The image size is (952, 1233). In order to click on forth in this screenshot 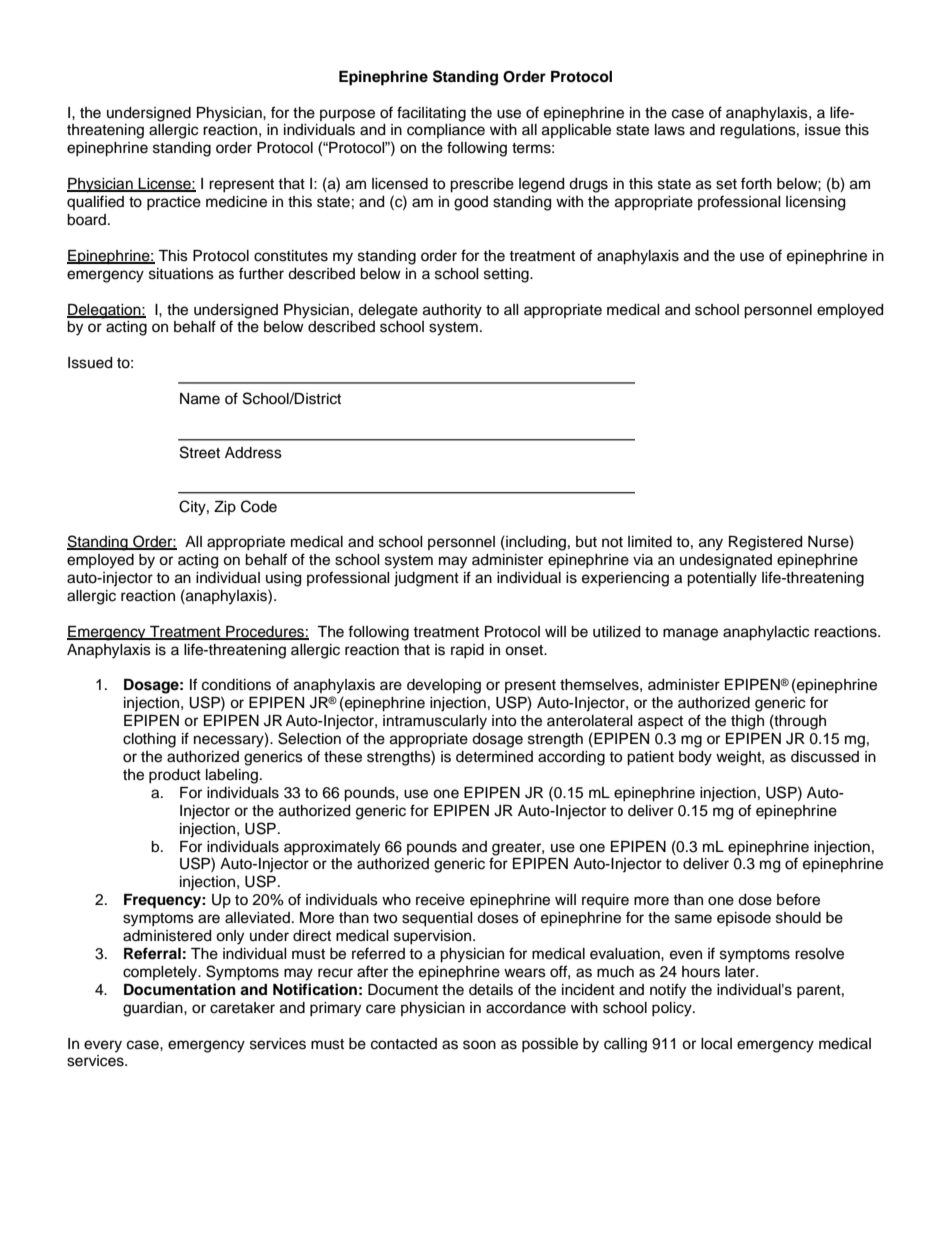, I will do `click(756, 183)`.
